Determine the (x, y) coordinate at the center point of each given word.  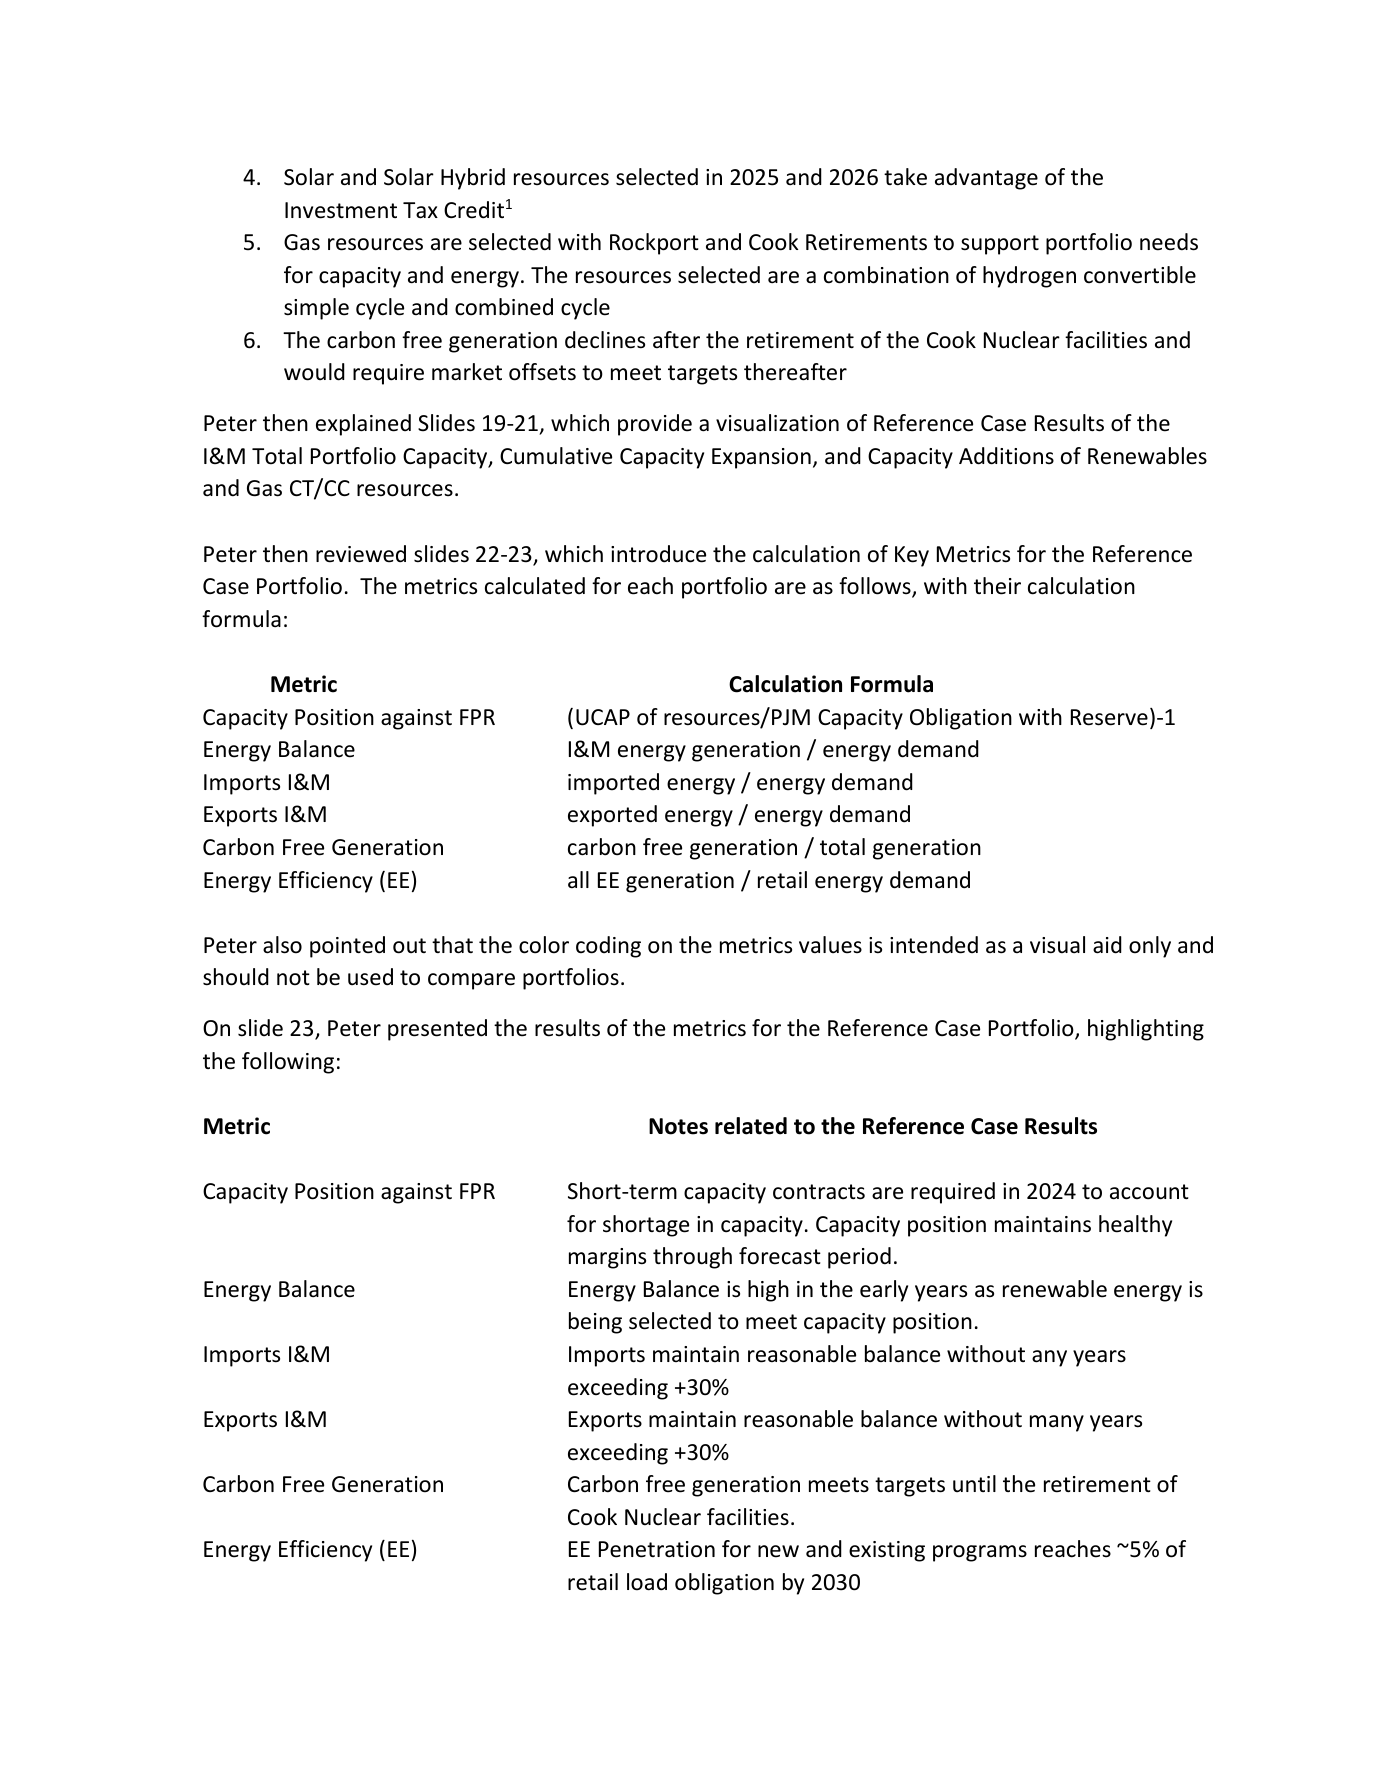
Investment (341, 210)
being (595, 1323)
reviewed (361, 554)
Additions (1006, 456)
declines (605, 340)
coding (608, 947)
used (370, 977)
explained (363, 425)
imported (613, 784)
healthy (1135, 1226)
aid (1107, 945)
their (997, 586)
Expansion (761, 458)
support (1000, 245)
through (692, 1258)
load (647, 1582)
